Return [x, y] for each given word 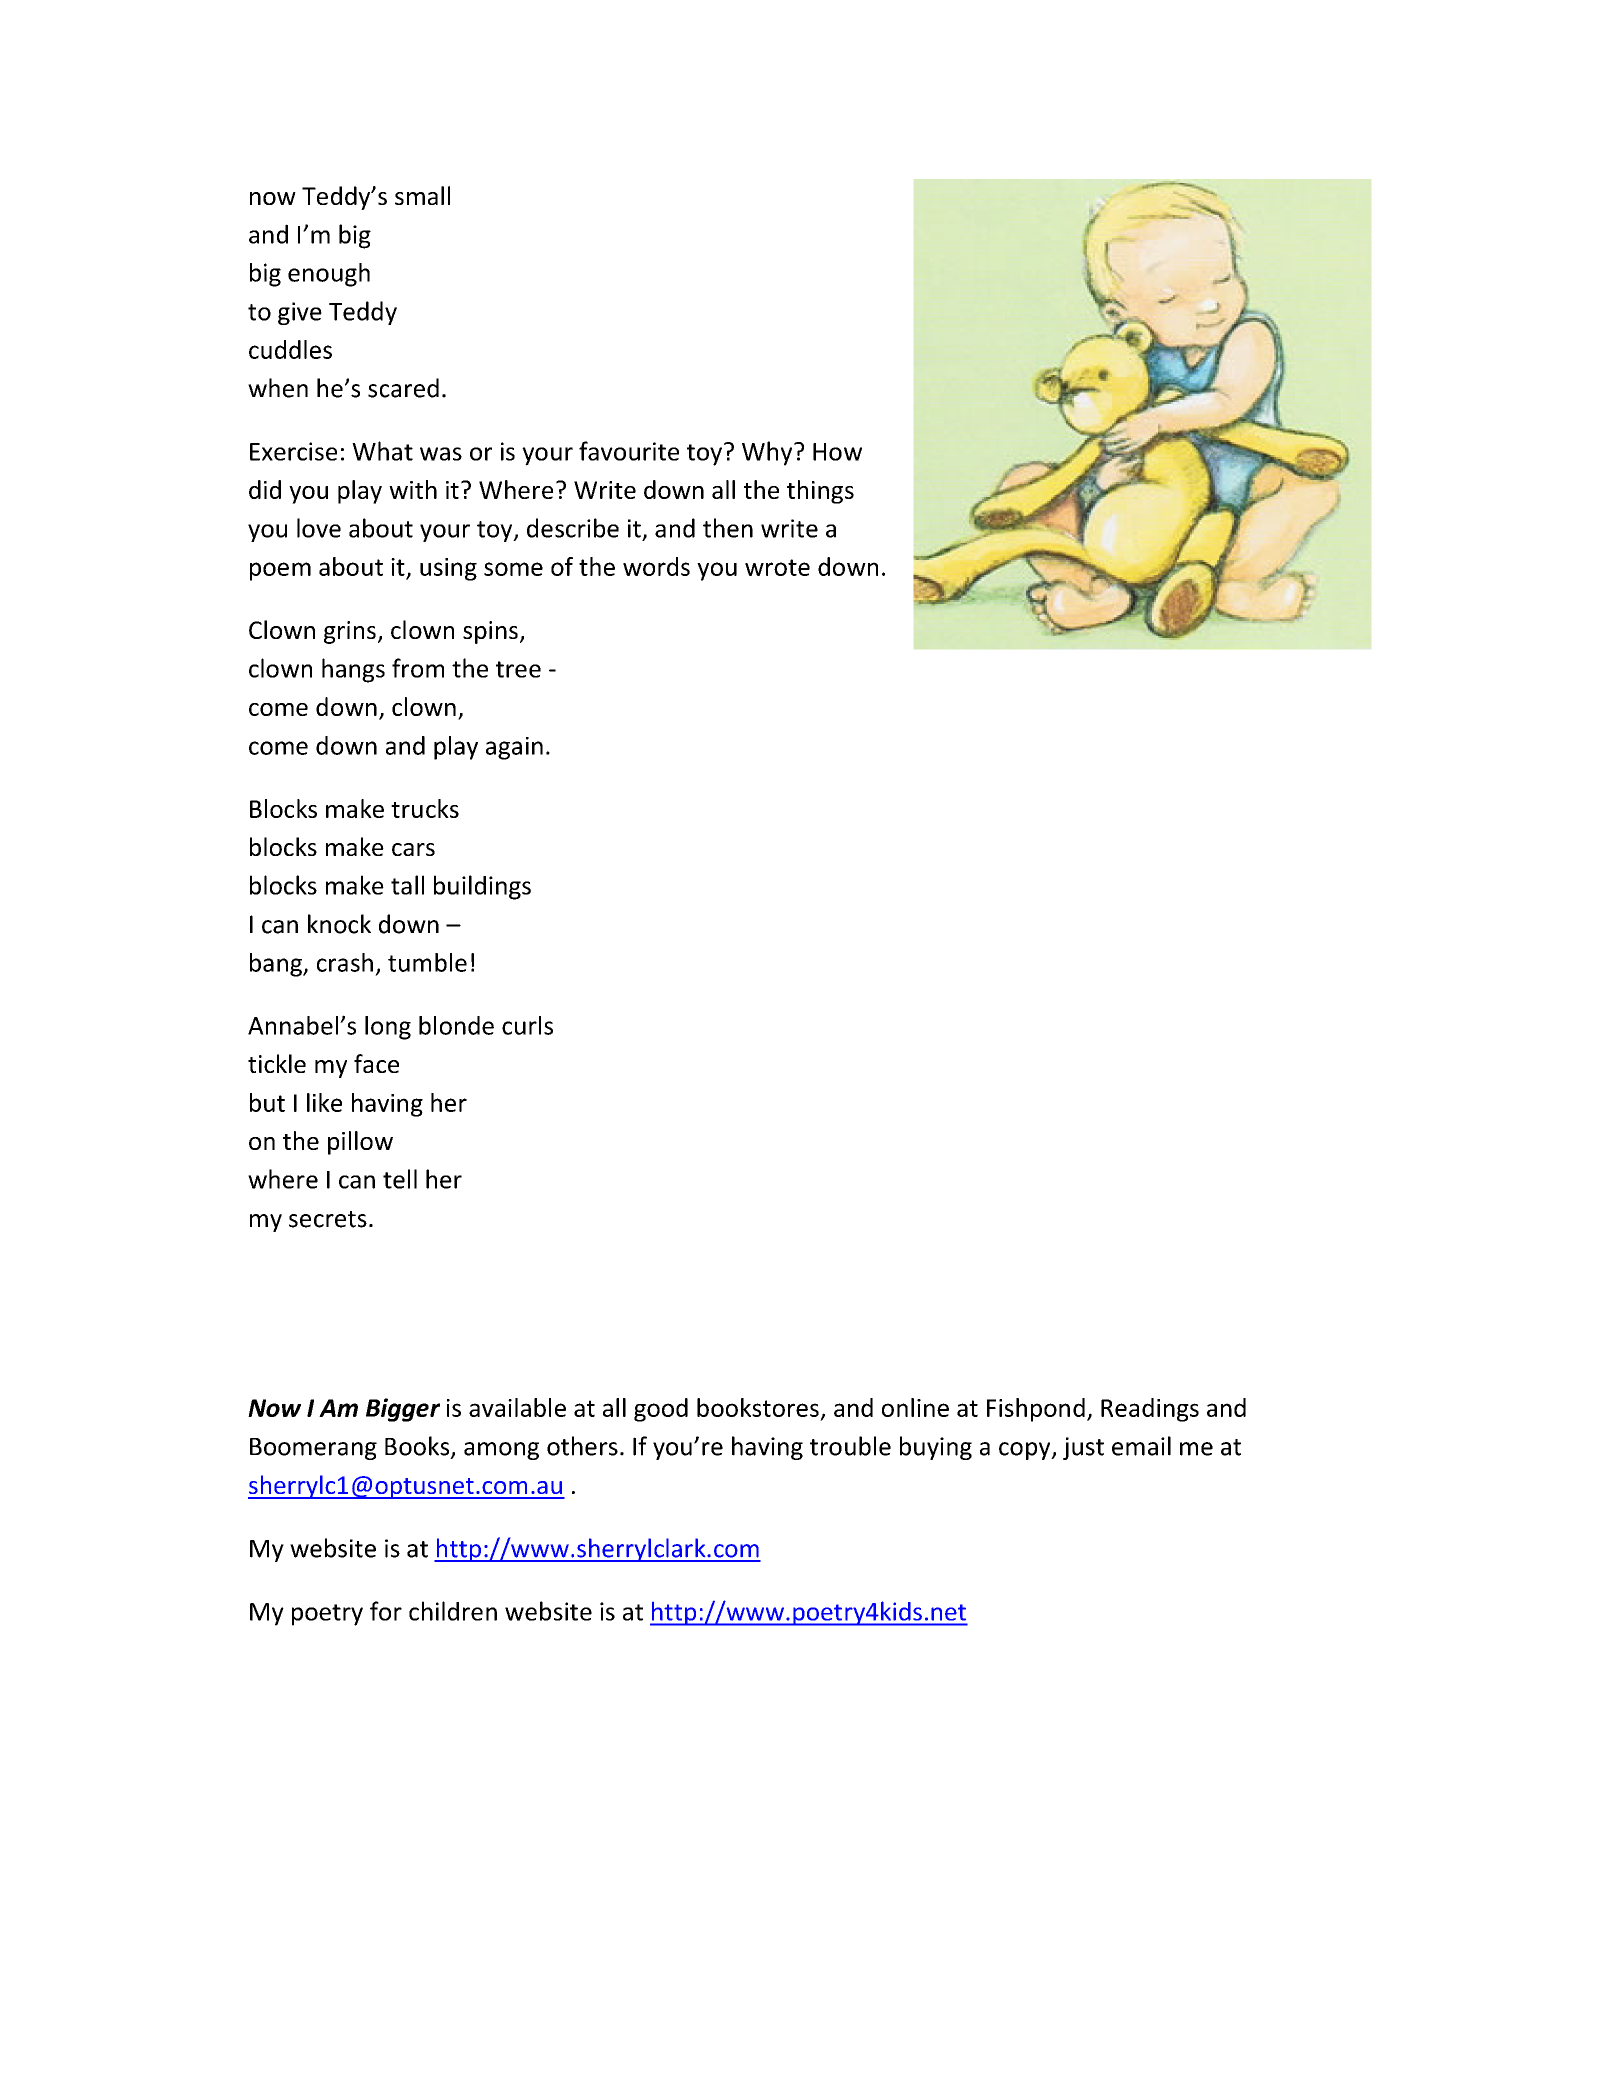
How [837, 452]
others [582, 1446]
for [386, 1611]
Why [768, 453]
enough [329, 275]
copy [1026, 1451]
